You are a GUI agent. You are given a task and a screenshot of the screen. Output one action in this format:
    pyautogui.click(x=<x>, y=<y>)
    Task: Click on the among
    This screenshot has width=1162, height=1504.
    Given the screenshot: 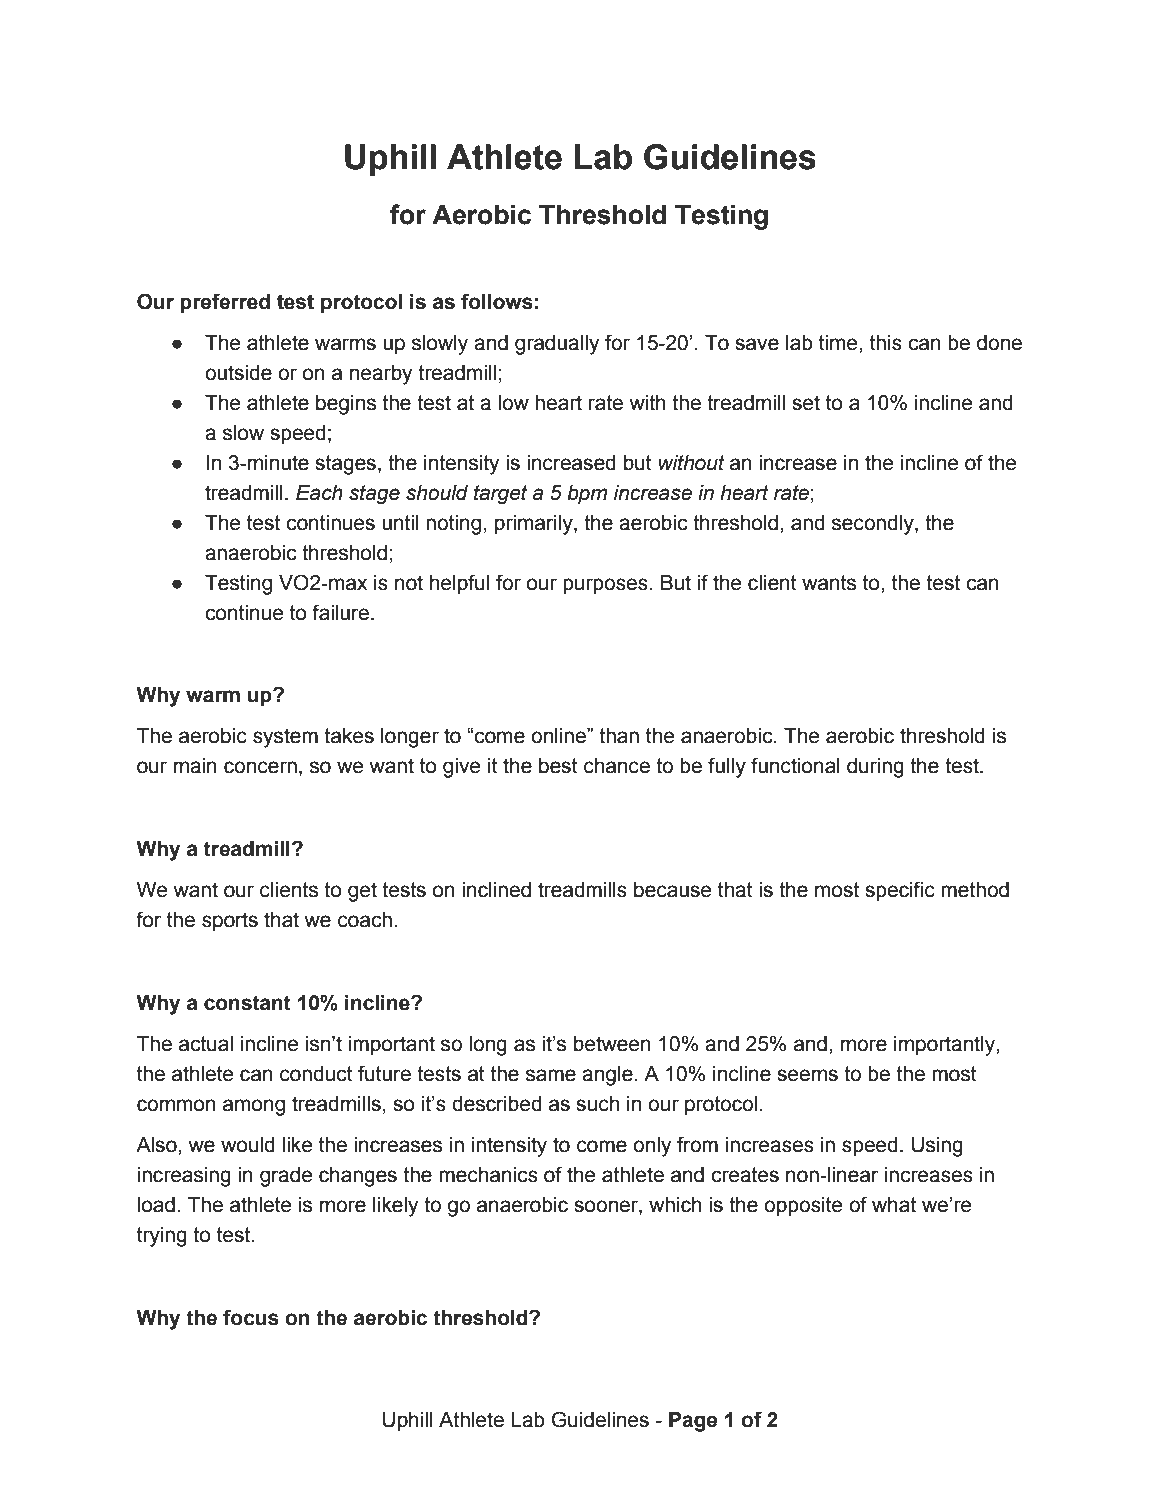 What is the action you would take?
    pyautogui.click(x=254, y=1107)
